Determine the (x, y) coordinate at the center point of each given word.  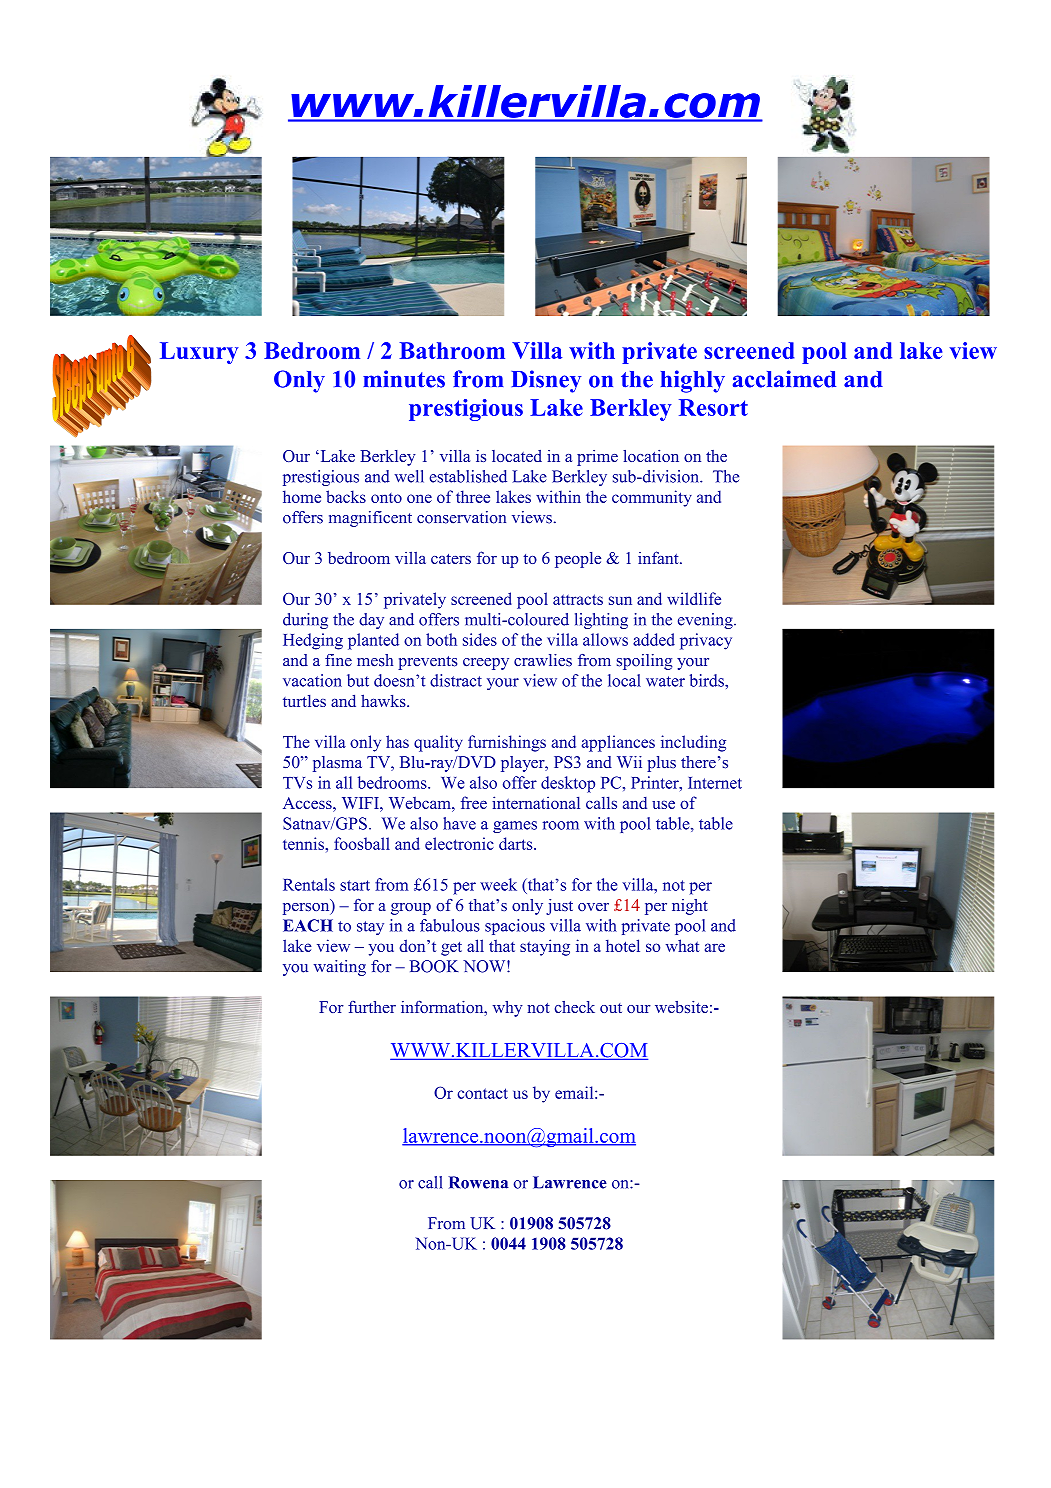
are (715, 947)
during (305, 621)
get (451, 949)
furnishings (507, 743)
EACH (308, 925)
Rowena (478, 1182)
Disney (546, 381)
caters (451, 559)
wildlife (694, 598)
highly (693, 381)
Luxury (199, 353)
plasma (337, 764)
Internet (715, 783)
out (611, 1008)
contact (482, 1093)
